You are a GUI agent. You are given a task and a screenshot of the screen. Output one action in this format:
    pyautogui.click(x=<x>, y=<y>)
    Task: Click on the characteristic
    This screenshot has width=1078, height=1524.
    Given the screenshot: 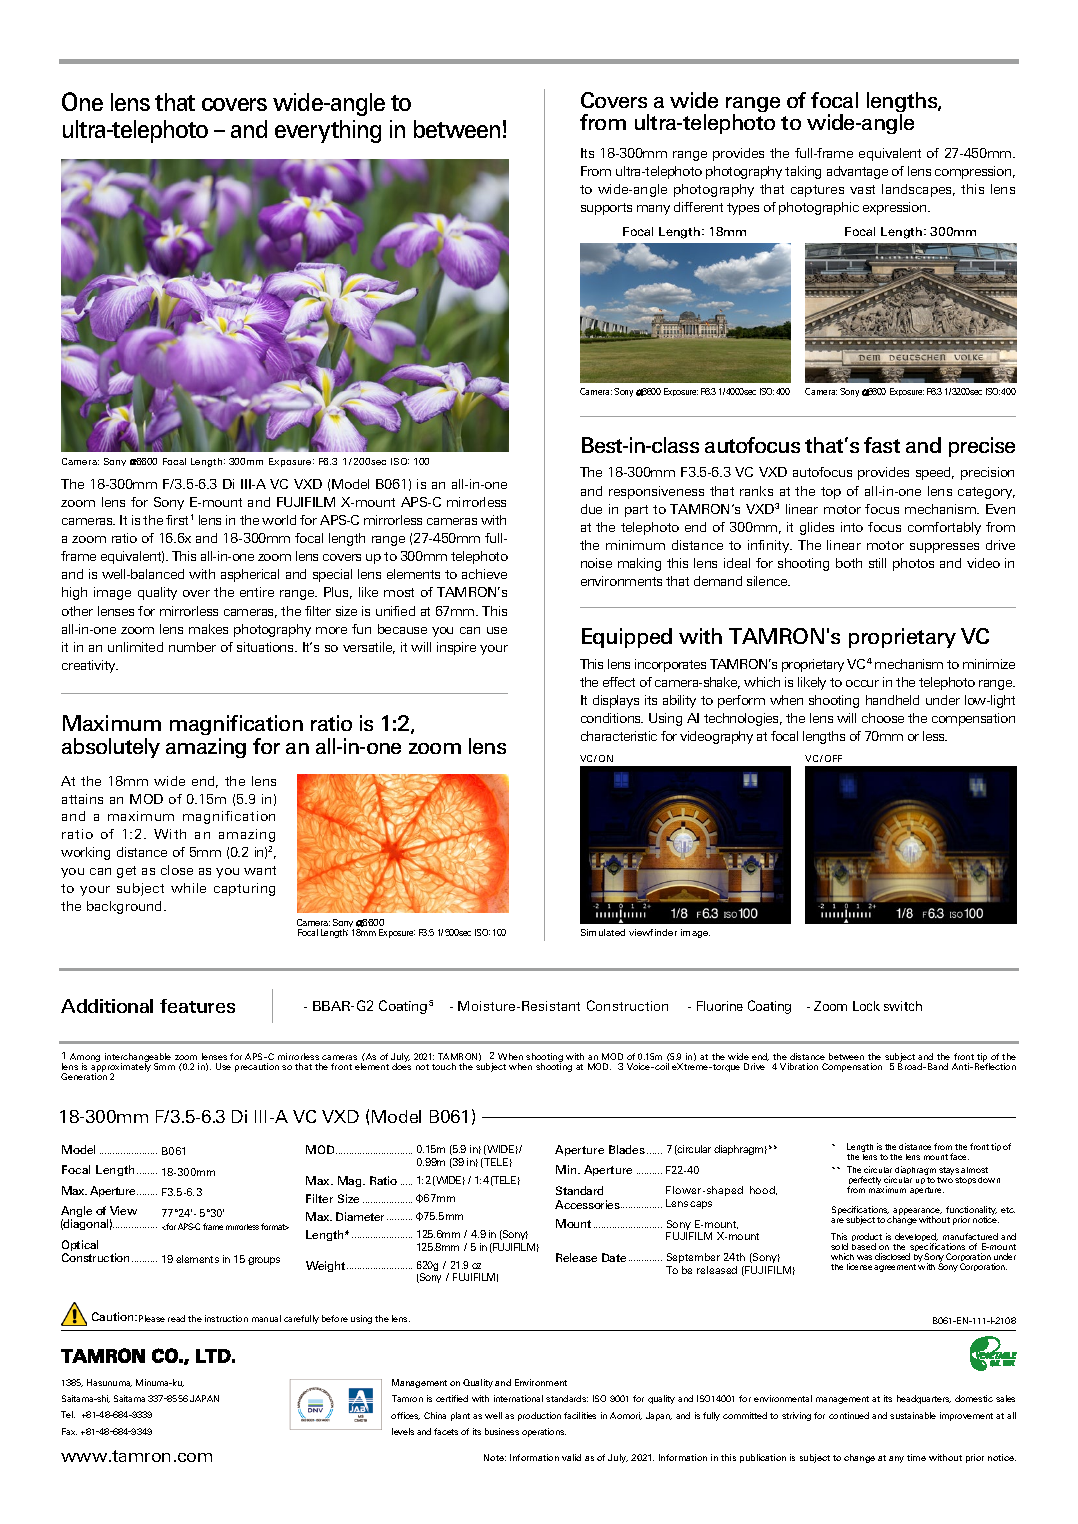 What is the action you would take?
    pyautogui.click(x=619, y=736)
